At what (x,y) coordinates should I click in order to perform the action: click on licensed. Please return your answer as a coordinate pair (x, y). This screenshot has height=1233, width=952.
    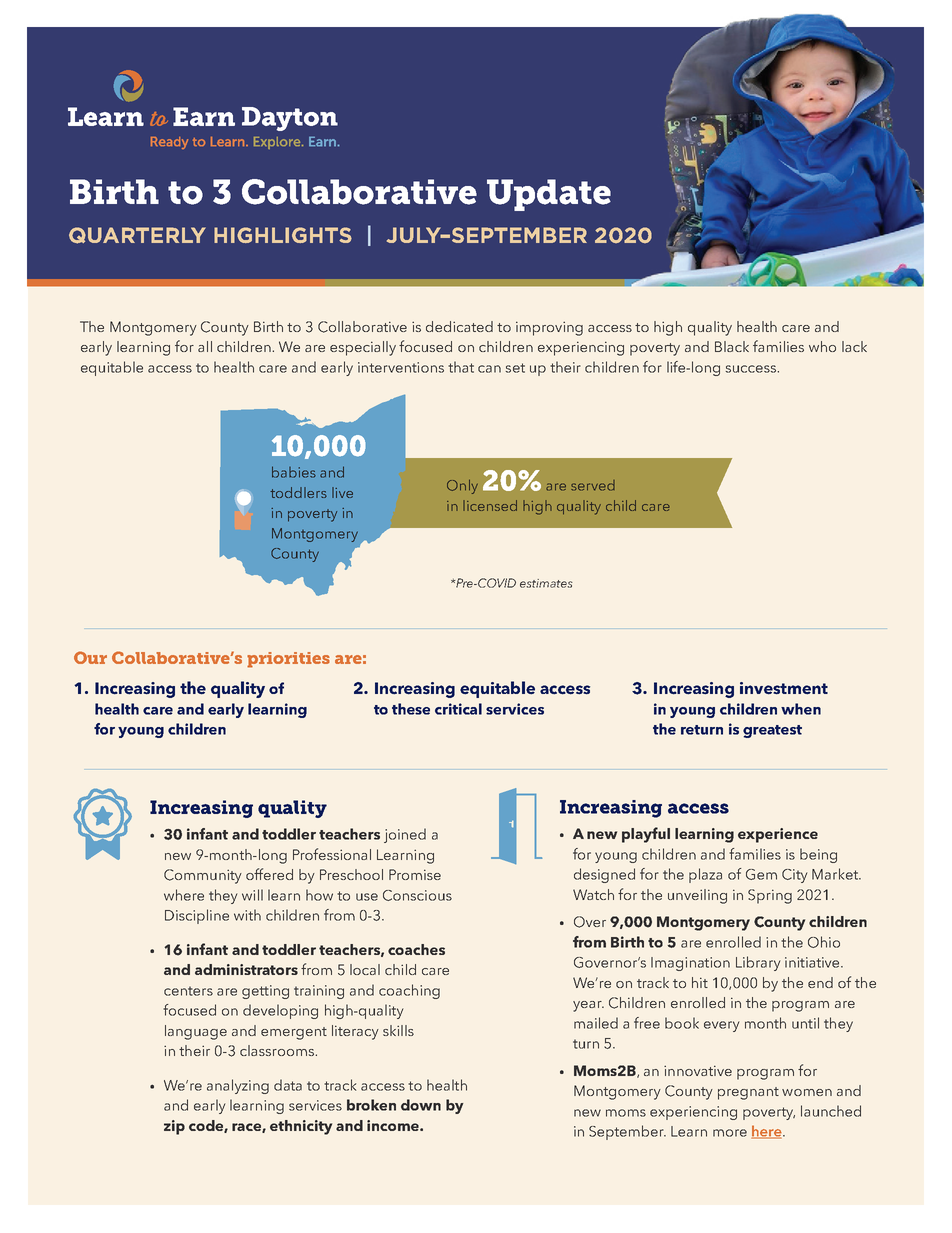
    Looking at the image, I should click on (490, 505).
